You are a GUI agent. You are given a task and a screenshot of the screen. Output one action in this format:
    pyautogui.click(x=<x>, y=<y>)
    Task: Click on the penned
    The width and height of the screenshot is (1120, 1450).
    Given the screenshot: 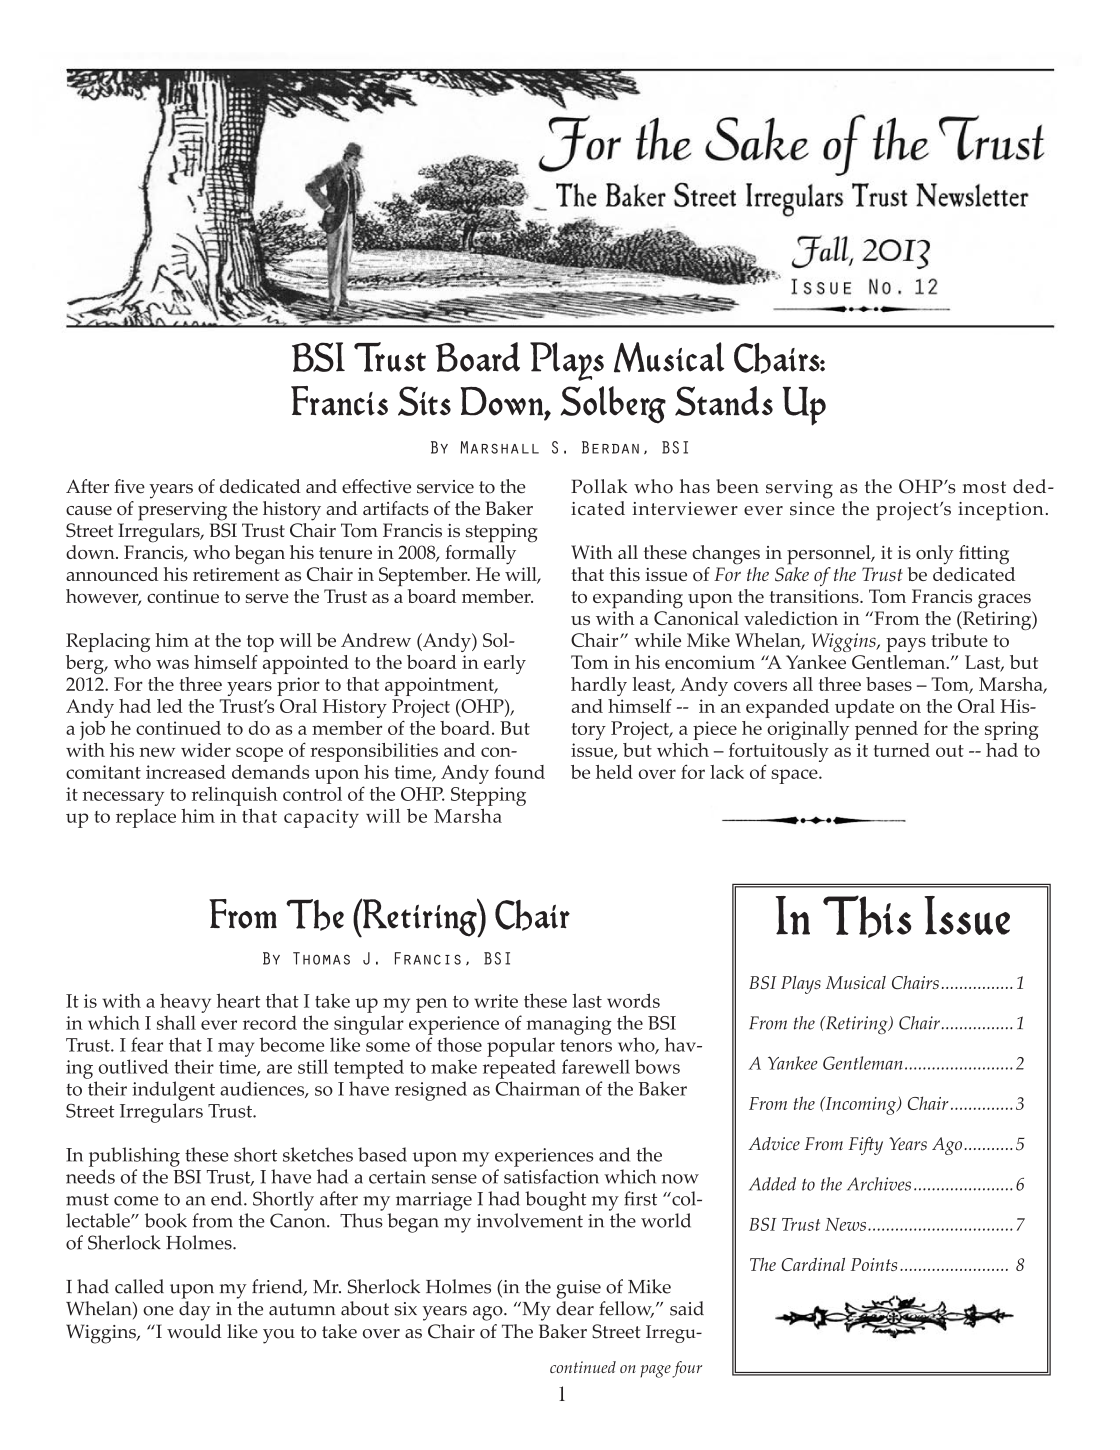 What is the action you would take?
    pyautogui.click(x=886, y=730)
